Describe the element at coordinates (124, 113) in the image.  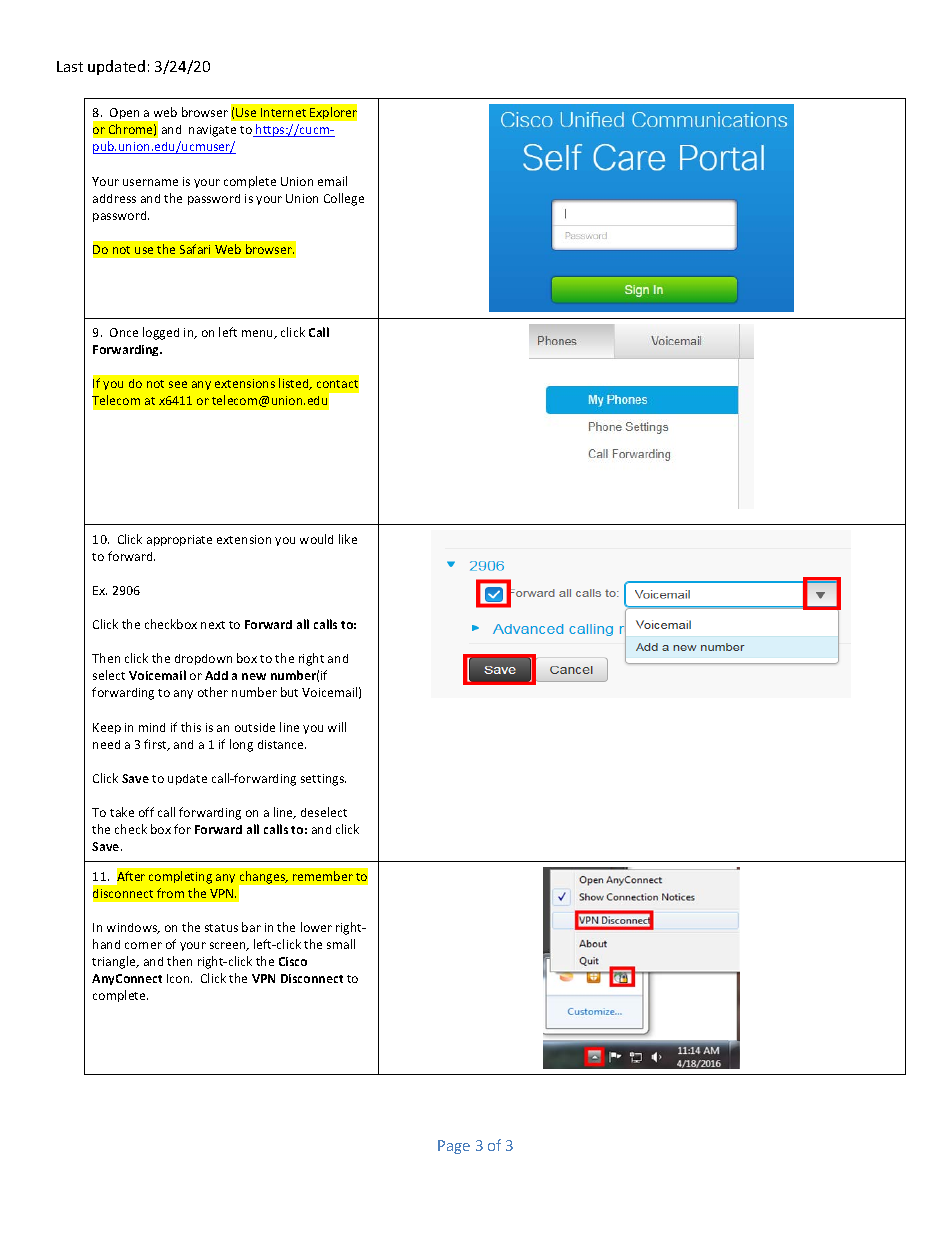
I see `Open` at that location.
